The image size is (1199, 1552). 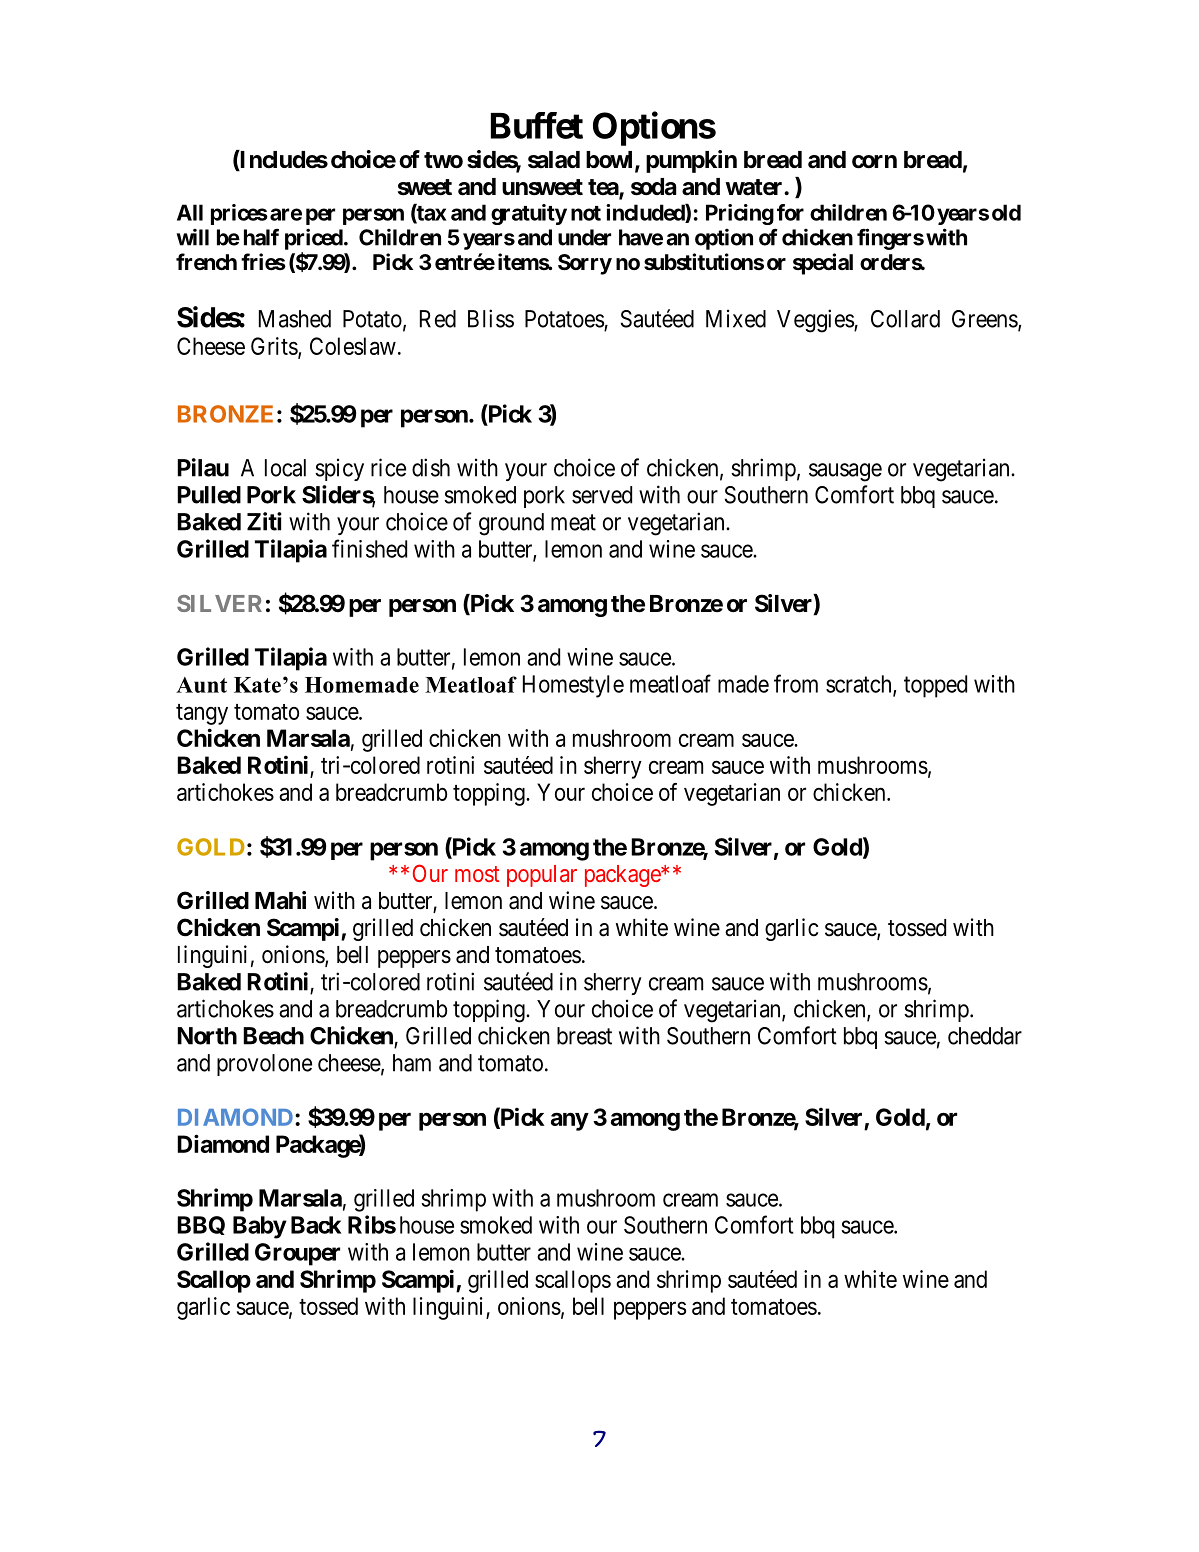 I want to click on scratch, so click(x=860, y=685).
